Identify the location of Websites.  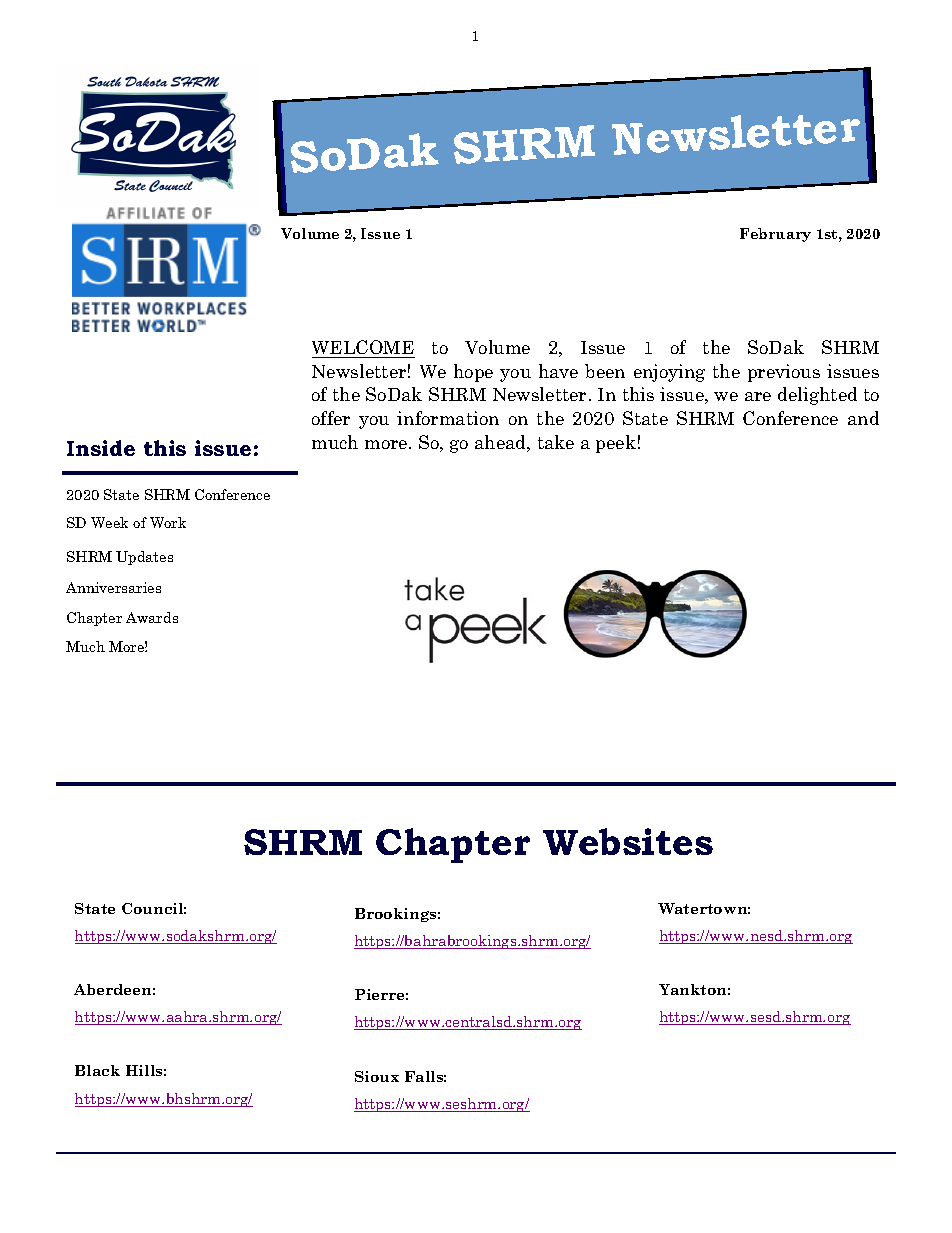
(628, 841).
